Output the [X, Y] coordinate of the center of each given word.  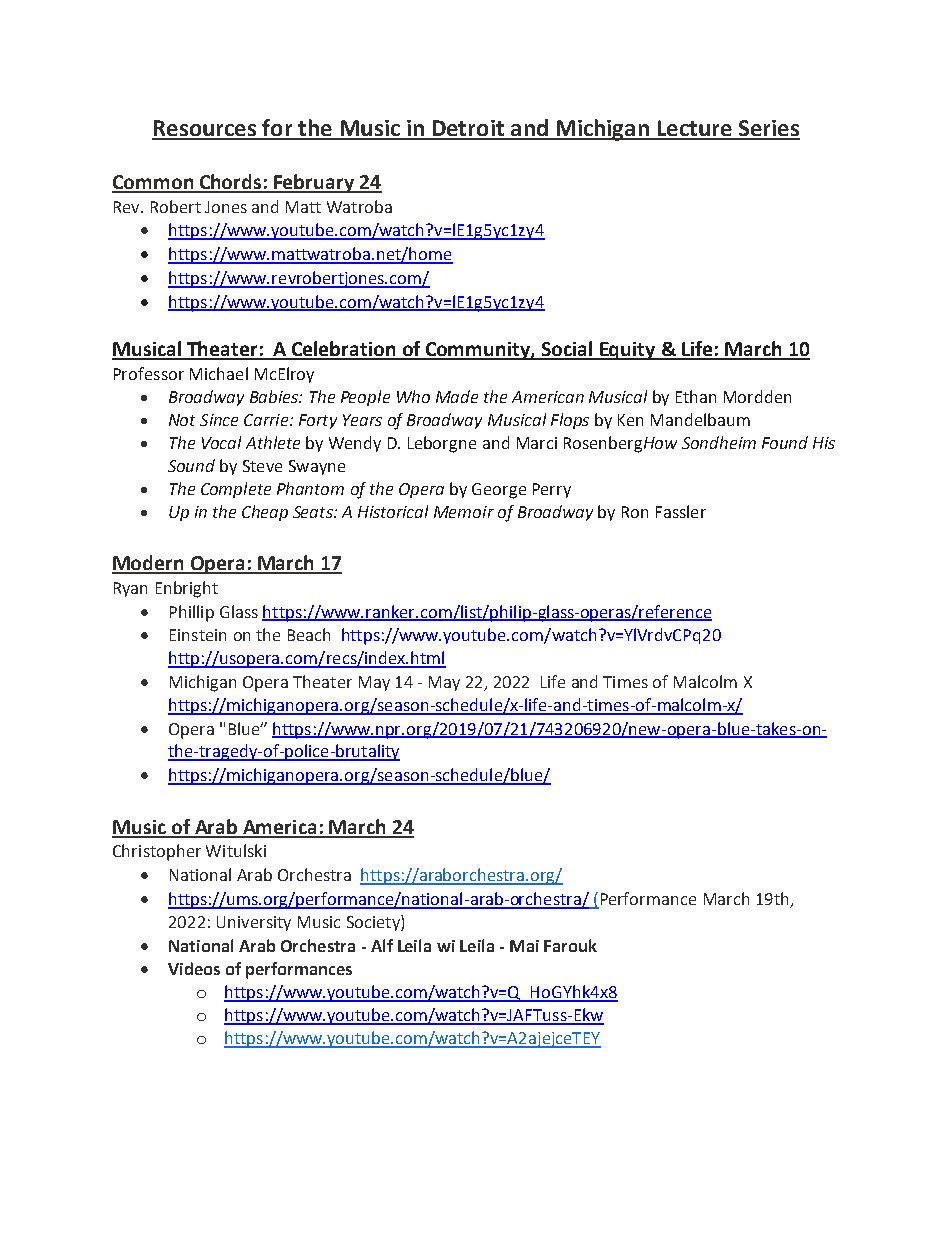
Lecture [694, 129]
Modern [149, 564]
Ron [635, 512]
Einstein [198, 635]
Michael [219, 373]
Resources [205, 129]
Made [457, 396]
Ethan [696, 396]
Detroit [468, 129]
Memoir [464, 512]
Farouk [570, 945]
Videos [194, 968]
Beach [309, 634]
